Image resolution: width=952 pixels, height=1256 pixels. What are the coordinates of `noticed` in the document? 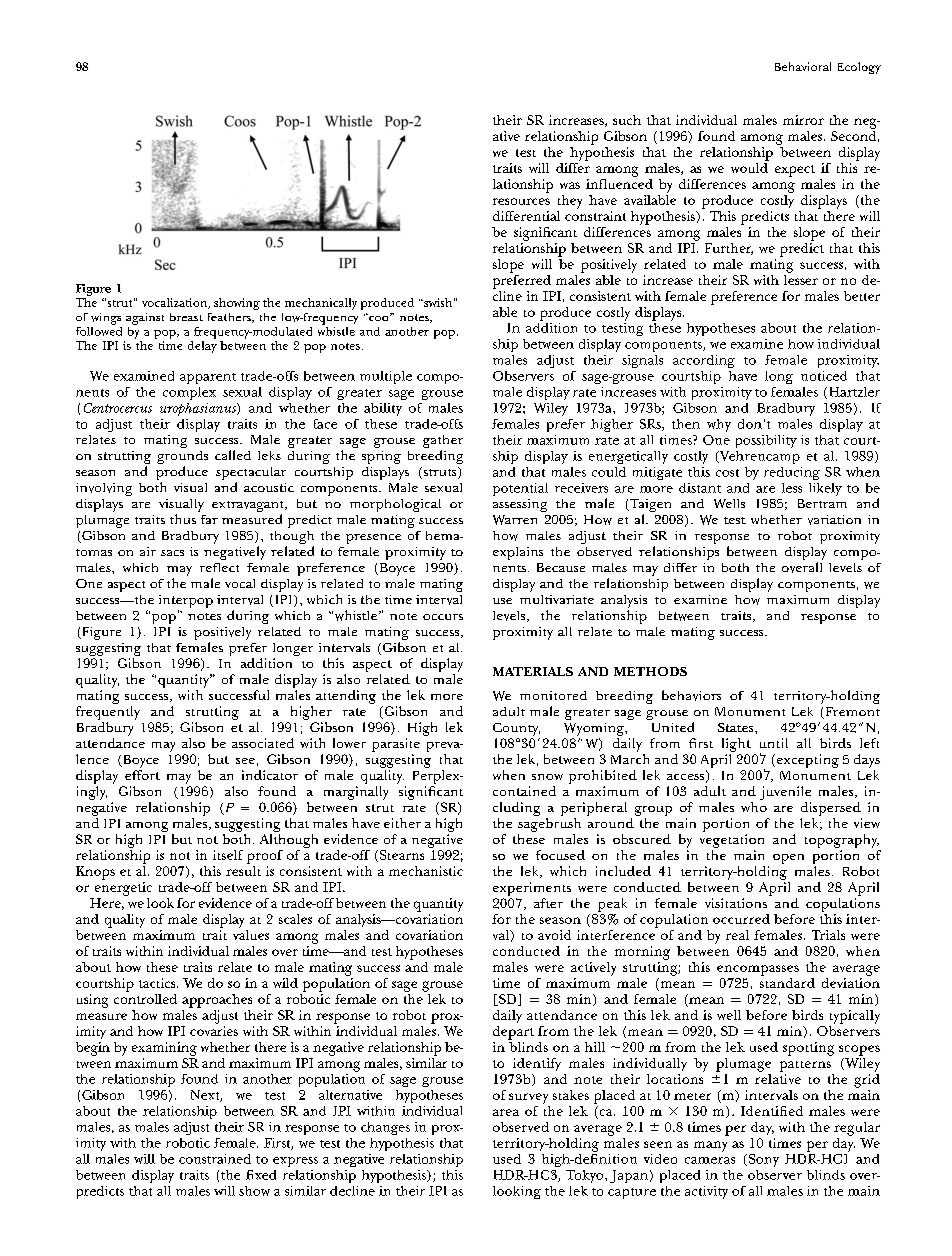 It's located at (824, 376).
